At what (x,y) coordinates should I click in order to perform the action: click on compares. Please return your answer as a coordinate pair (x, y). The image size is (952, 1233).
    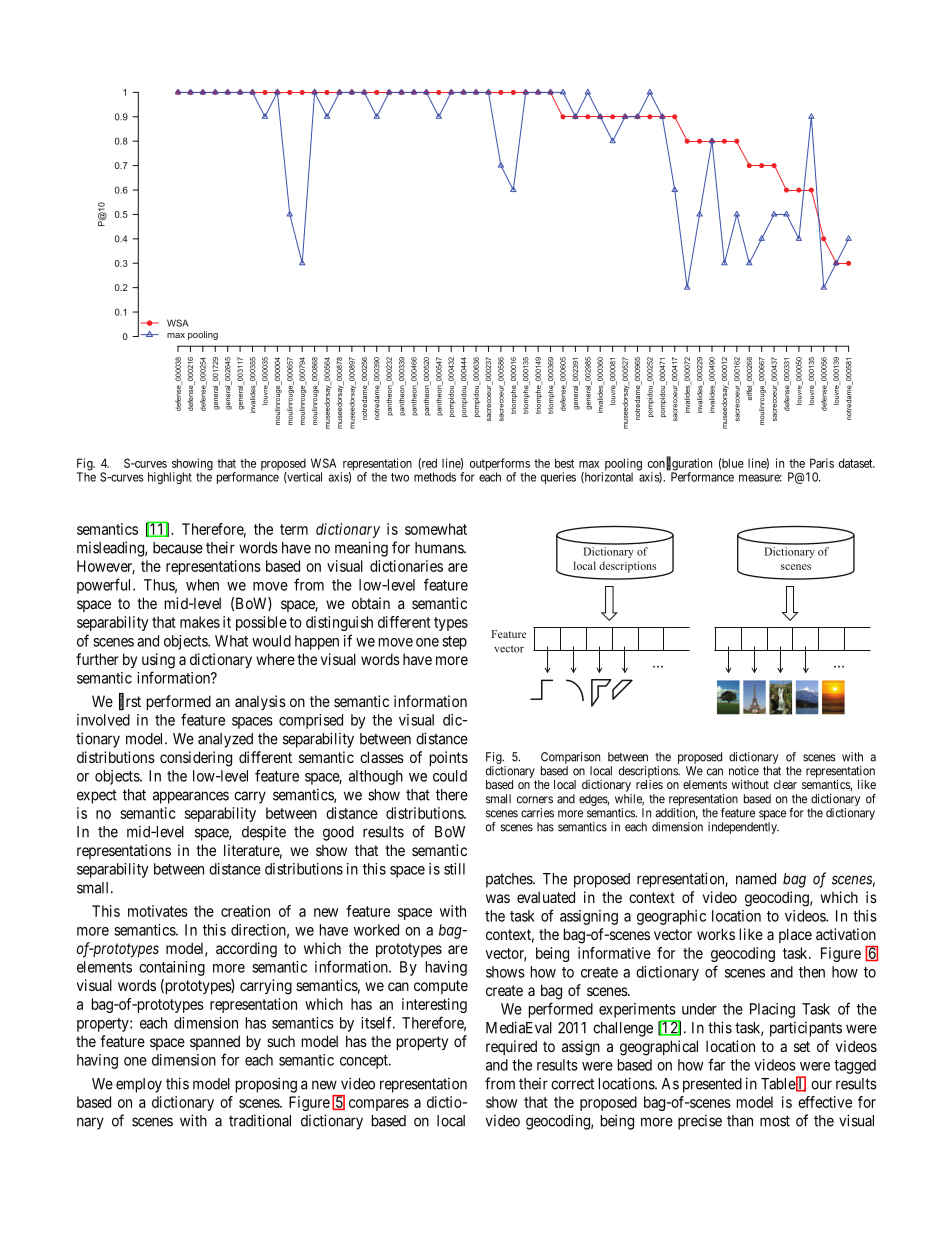
    Looking at the image, I should click on (379, 1105).
